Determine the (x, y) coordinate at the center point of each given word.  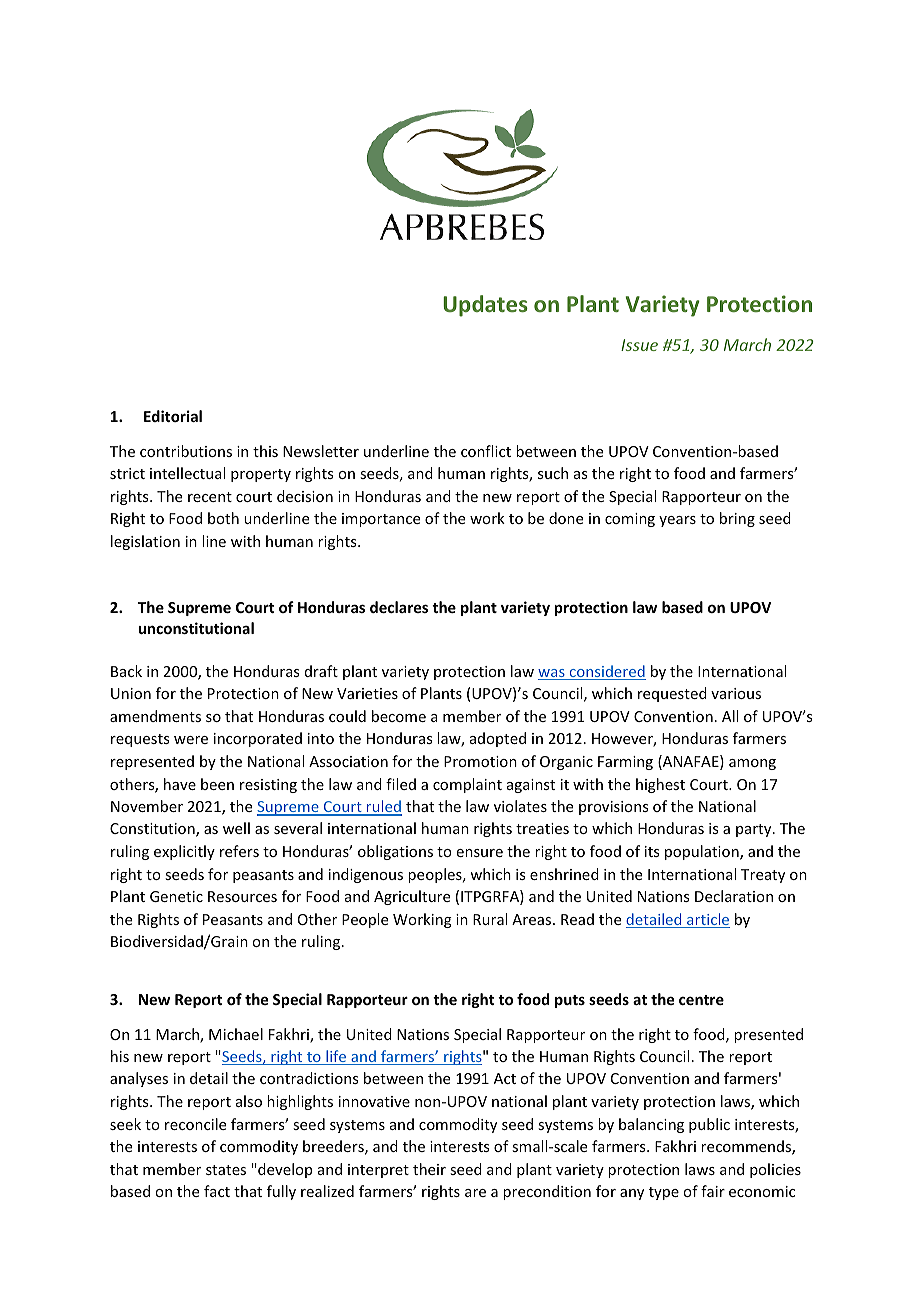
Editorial (173, 416)
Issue (639, 345)
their (429, 1169)
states (226, 1170)
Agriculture (412, 897)
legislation (145, 542)
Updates (485, 306)
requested (672, 694)
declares (399, 607)
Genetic (176, 896)
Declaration (734, 896)
